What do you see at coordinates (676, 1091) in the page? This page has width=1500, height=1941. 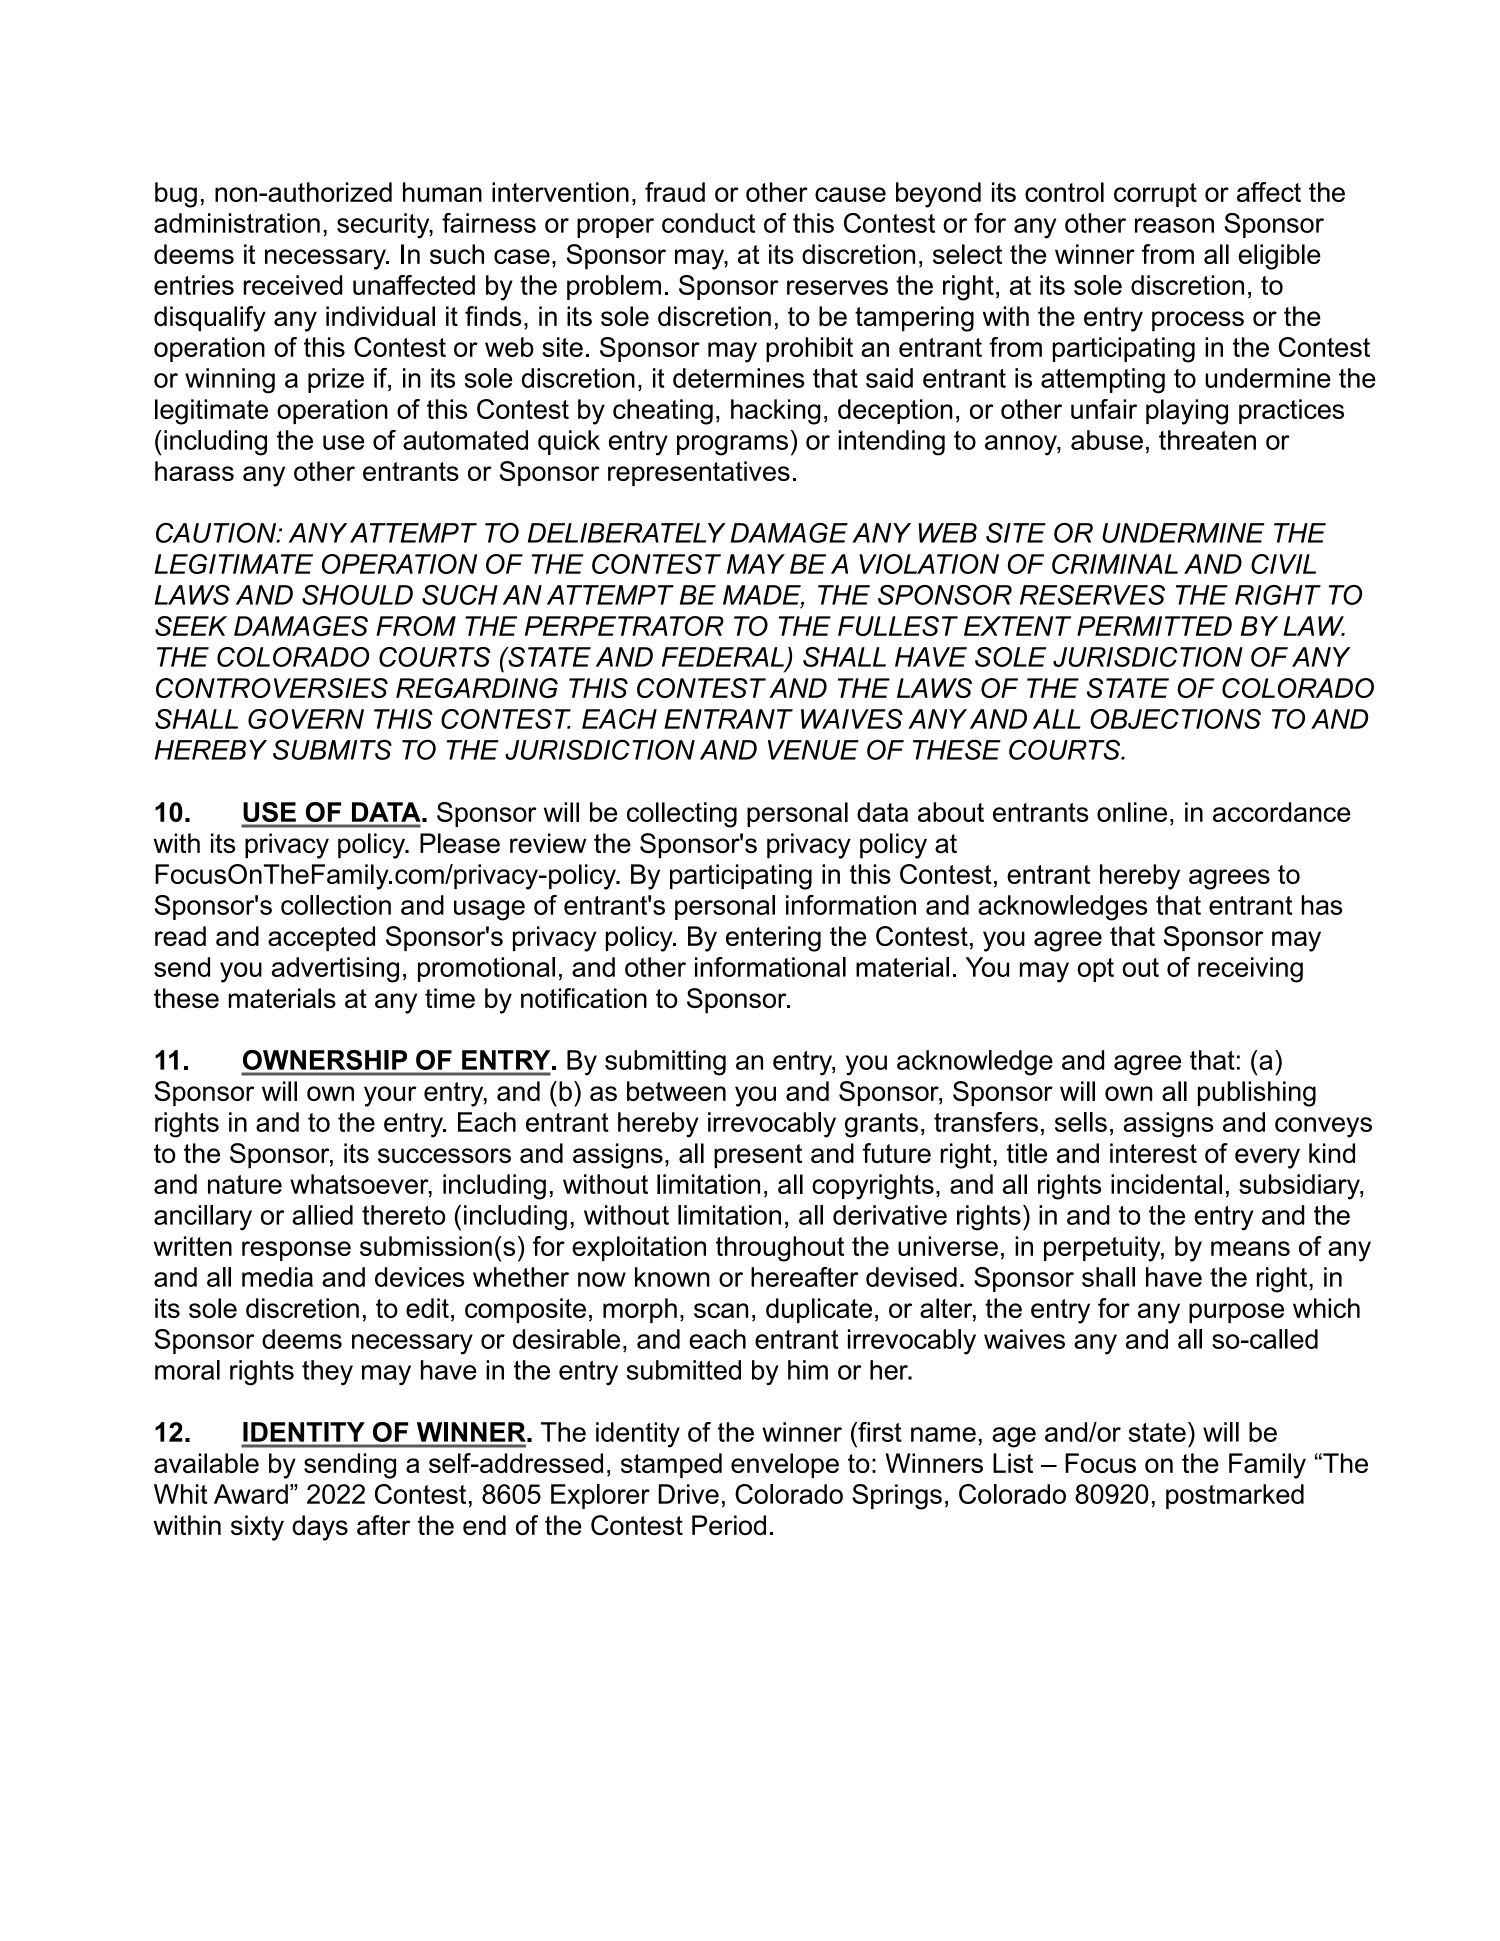 I see `between` at bounding box center [676, 1091].
